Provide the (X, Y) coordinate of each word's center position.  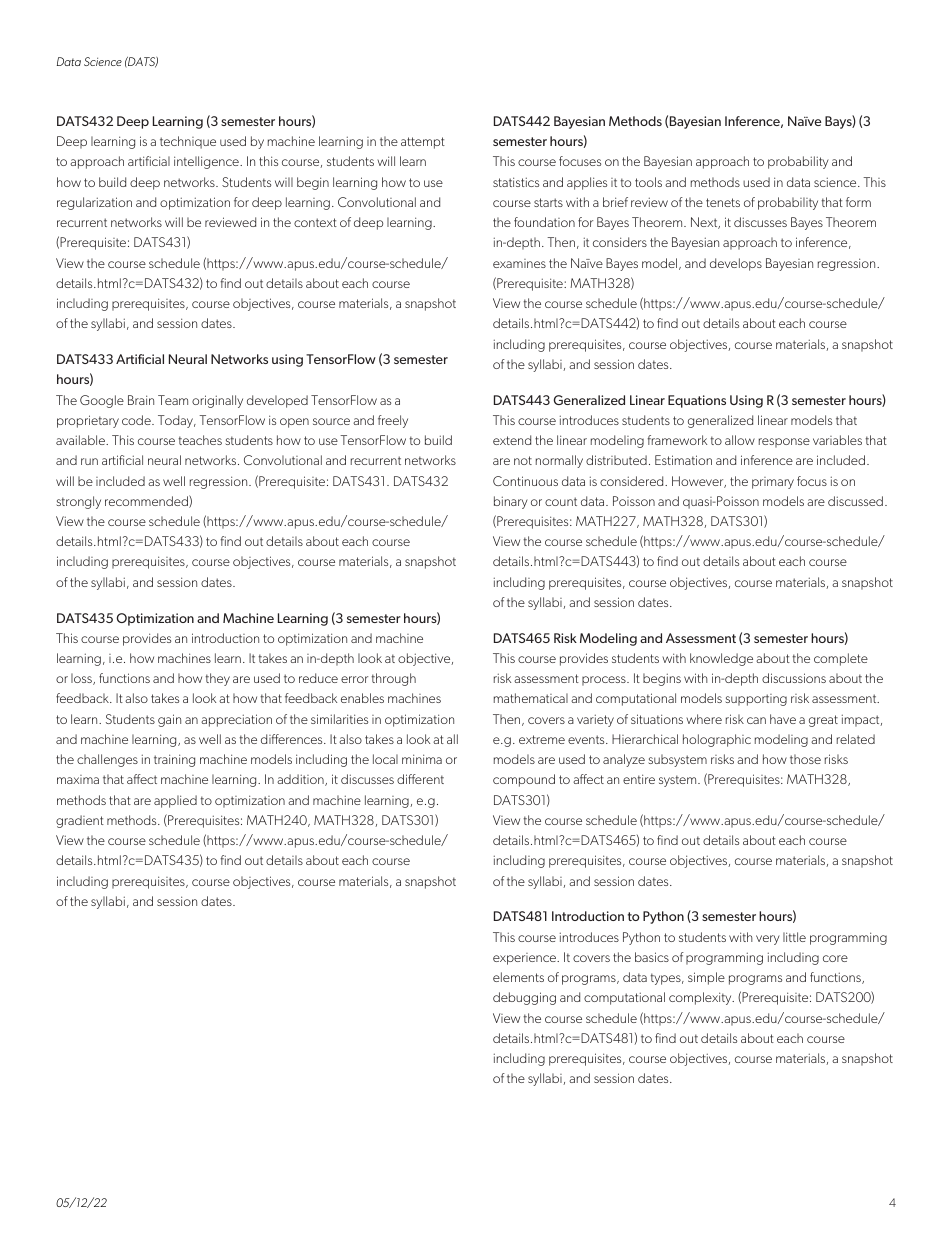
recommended (147, 501)
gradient (80, 821)
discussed (855, 501)
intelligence (207, 162)
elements (518, 977)
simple (706, 978)
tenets (723, 202)
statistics (516, 182)
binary (511, 502)
